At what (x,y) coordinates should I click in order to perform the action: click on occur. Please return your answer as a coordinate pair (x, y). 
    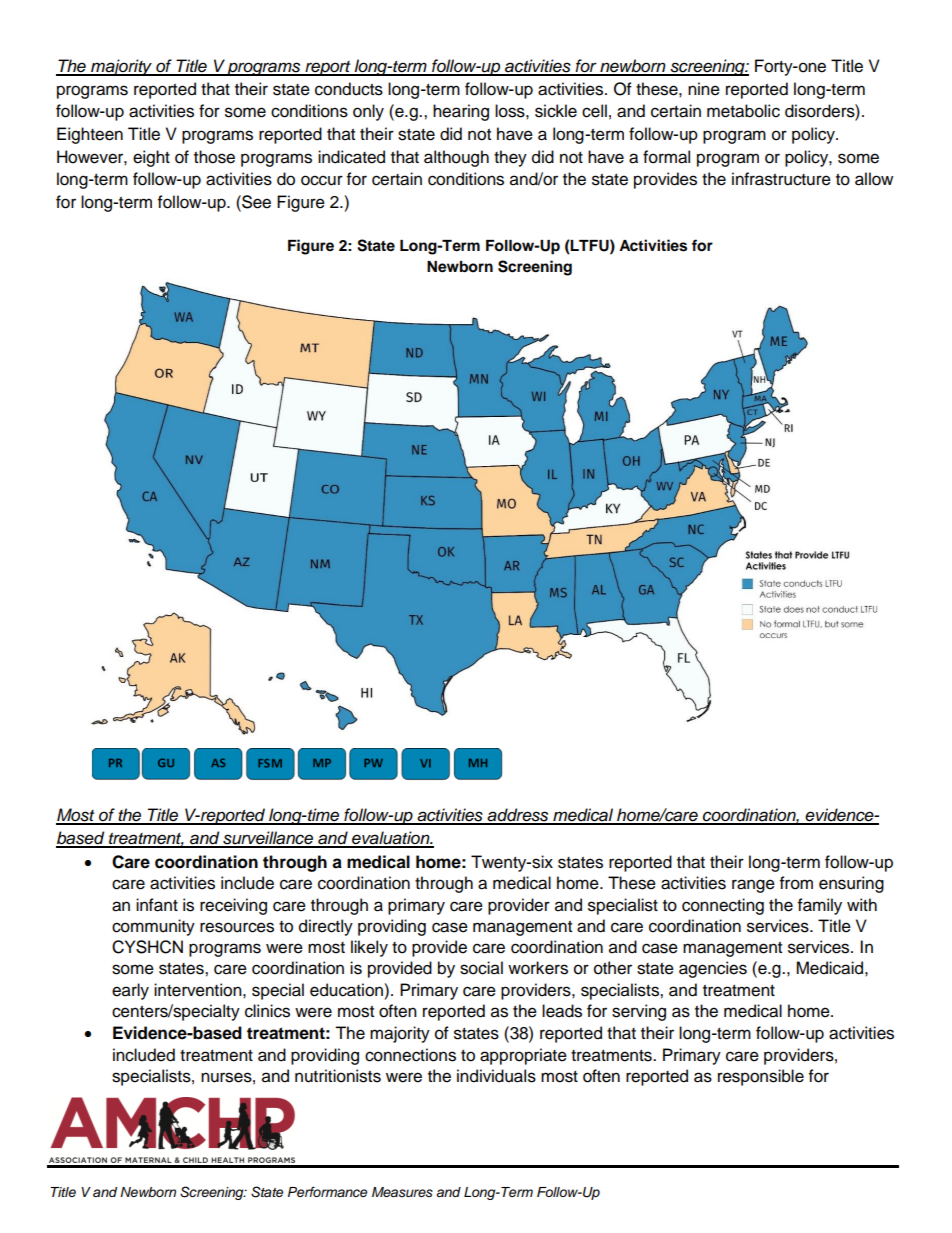
    Looking at the image, I should click on (322, 180).
